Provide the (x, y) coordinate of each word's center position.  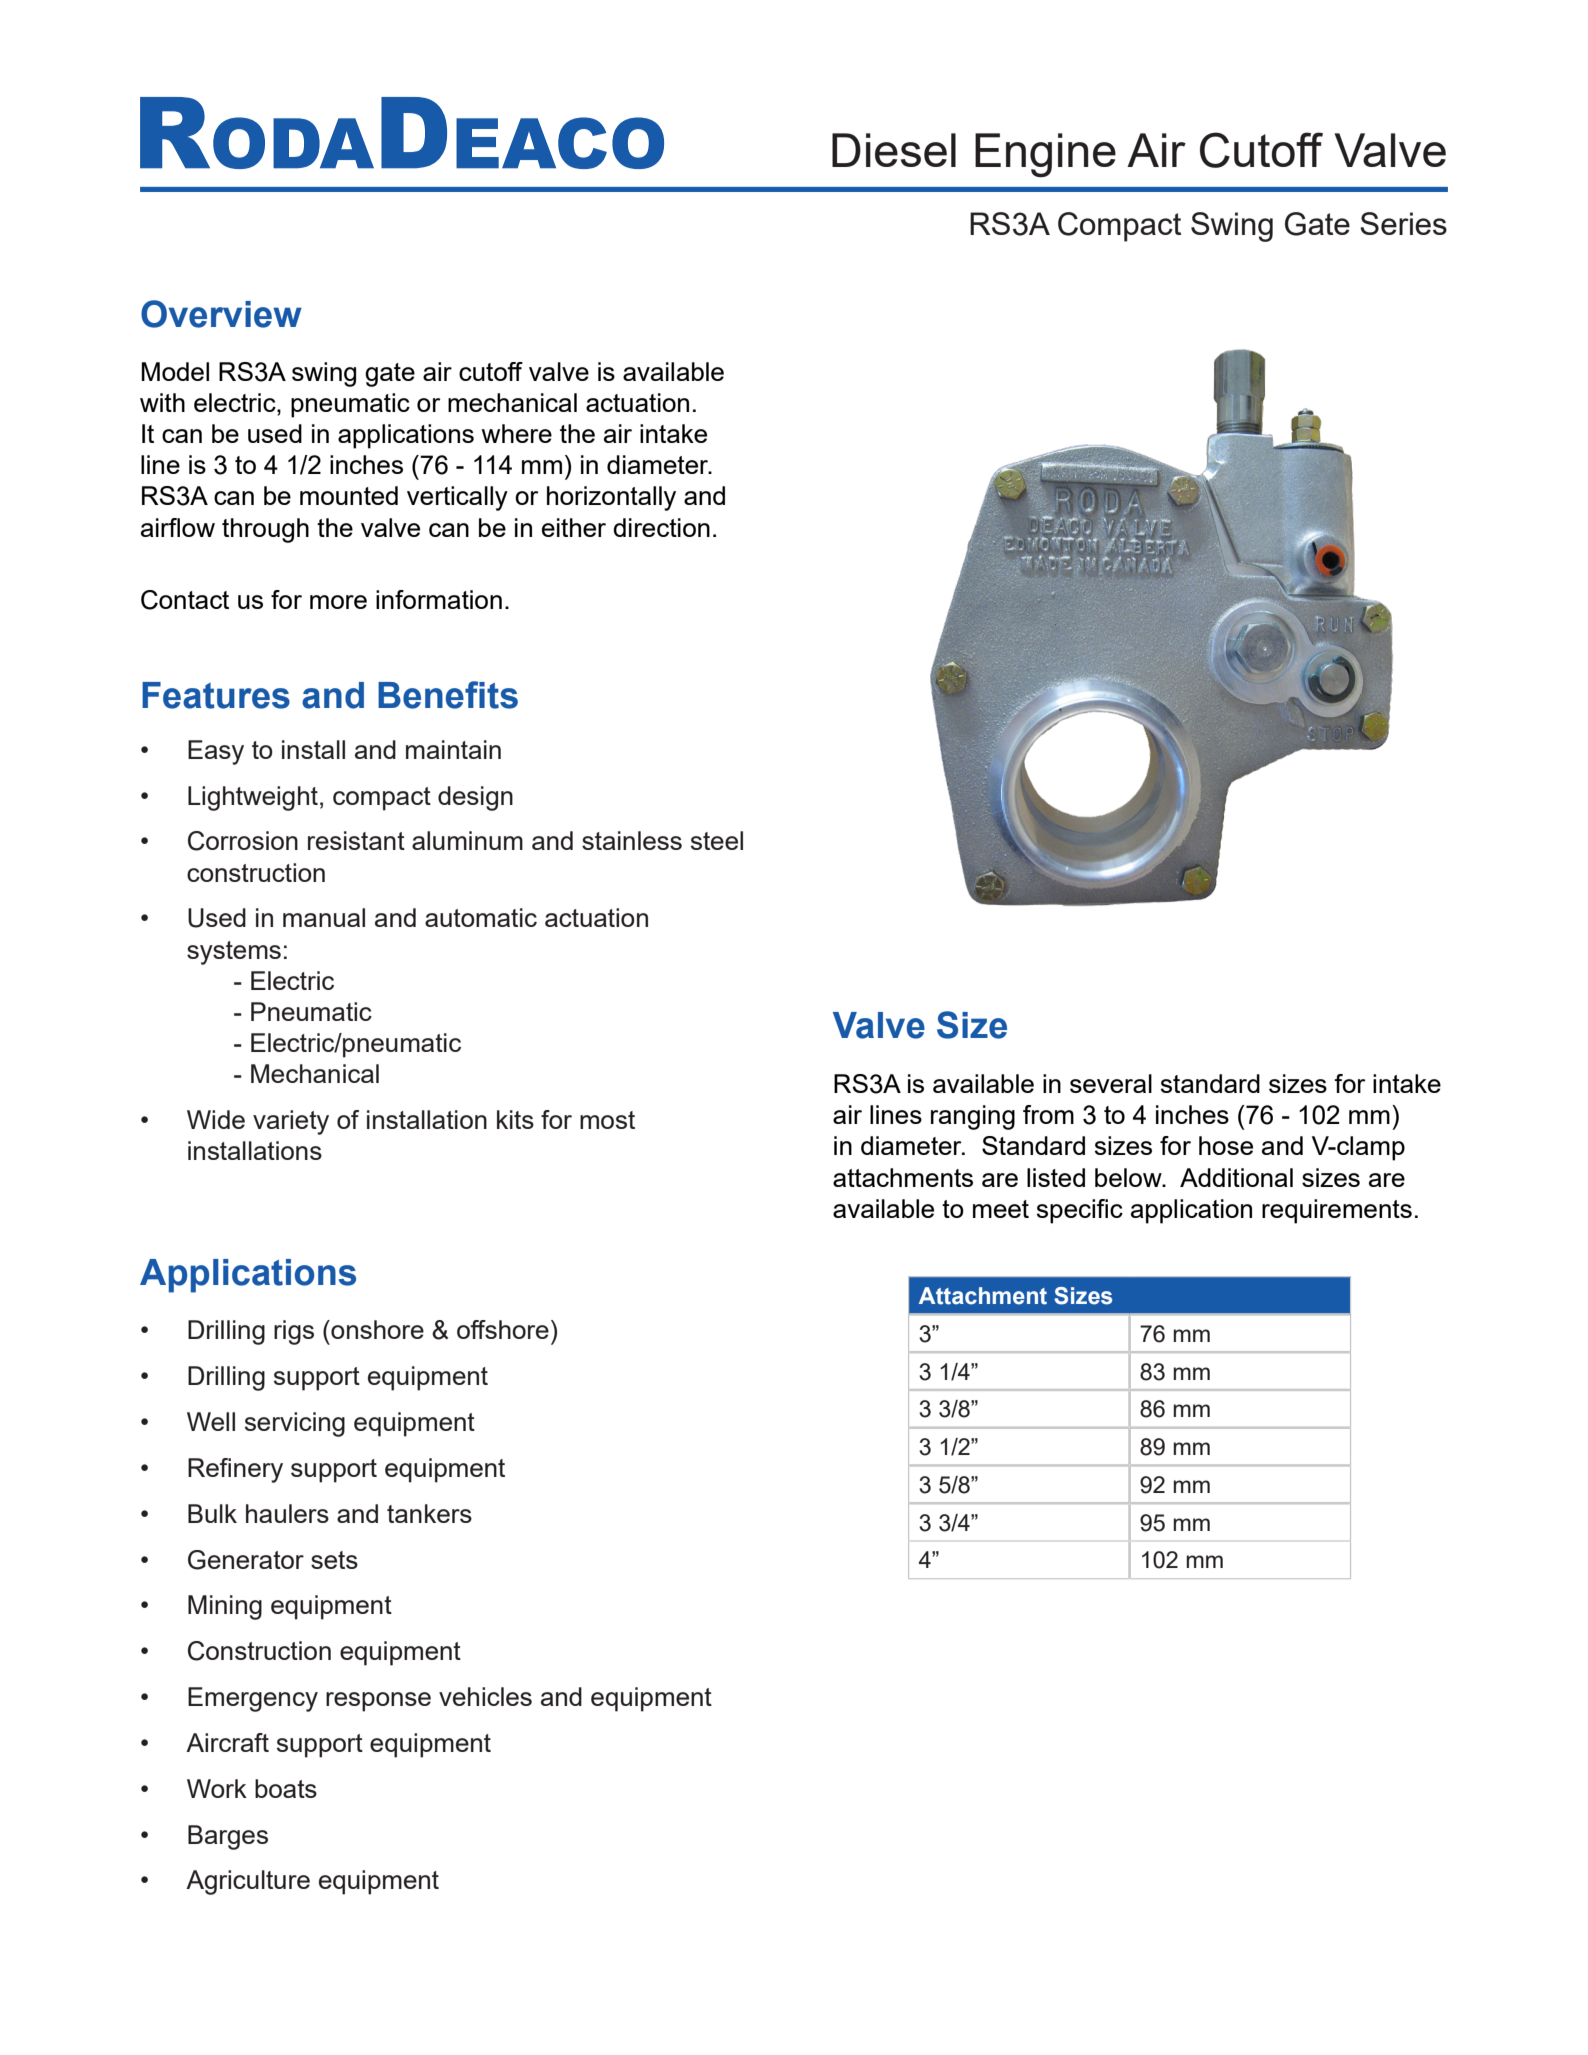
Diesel (894, 150)
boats (286, 1788)
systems (234, 953)
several (1111, 1083)
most (607, 1120)
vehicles (485, 1696)
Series (1403, 223)
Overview (221, 314)
